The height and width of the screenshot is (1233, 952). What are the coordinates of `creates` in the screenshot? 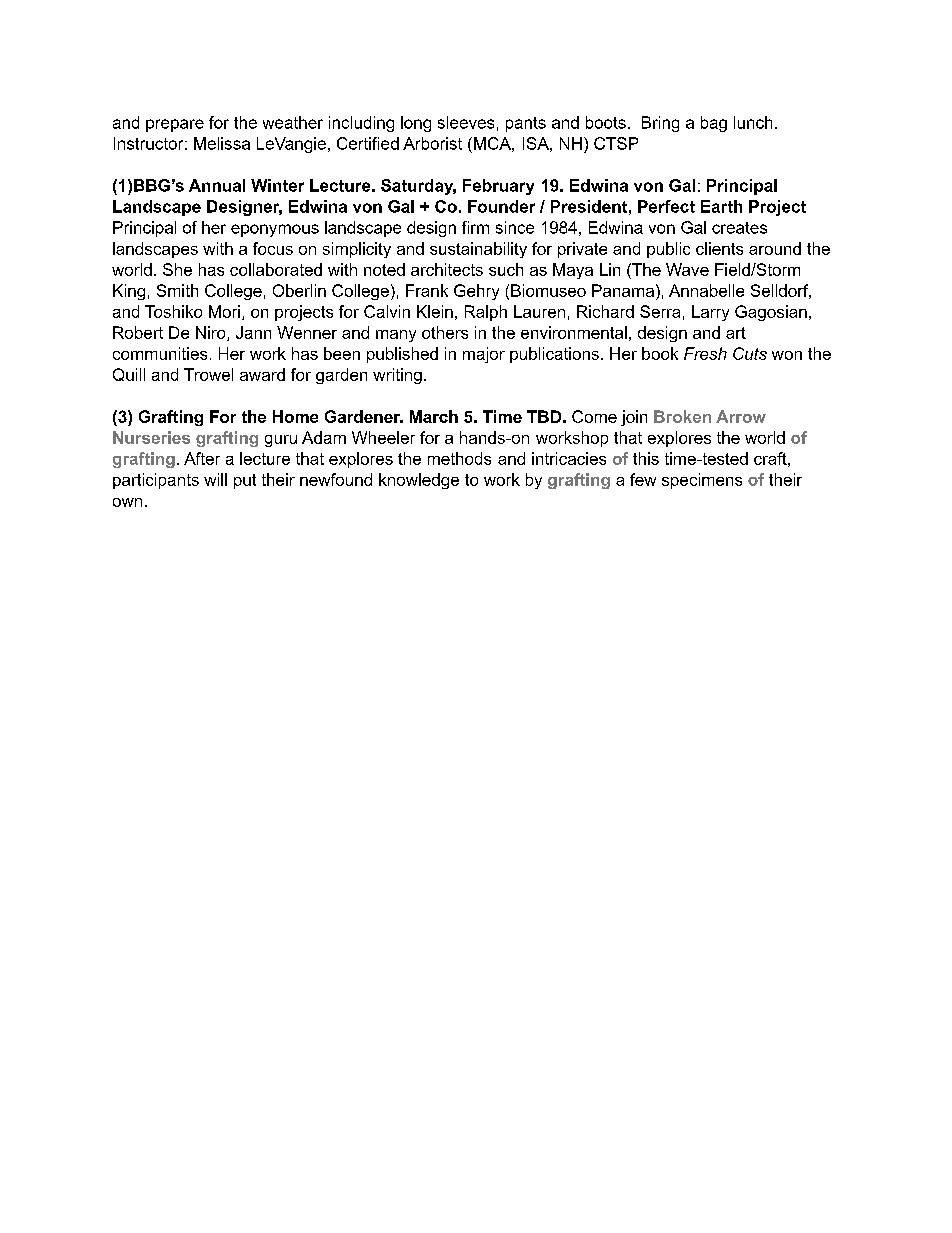 It's located at (739, 228).
